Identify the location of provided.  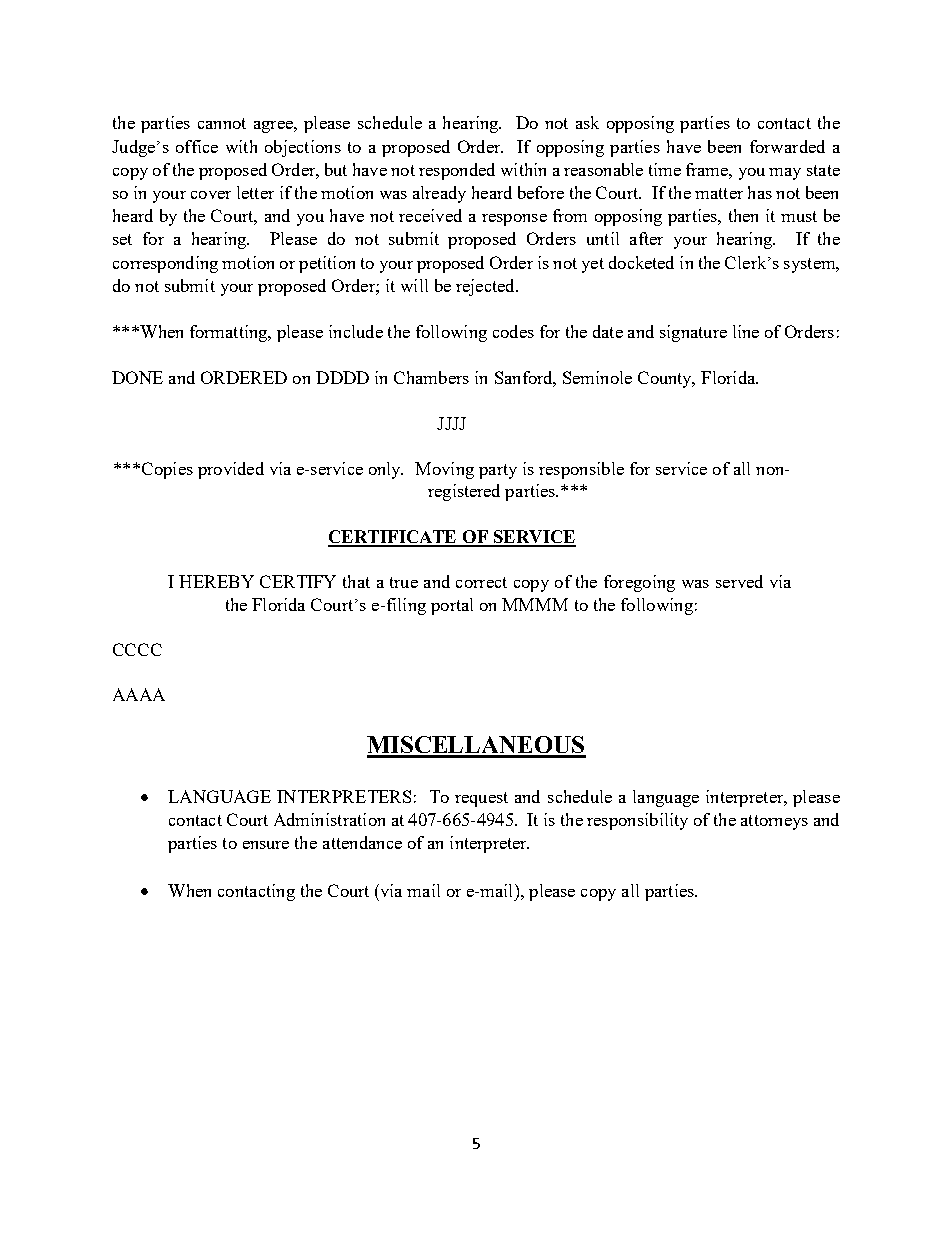
(231, 470).
